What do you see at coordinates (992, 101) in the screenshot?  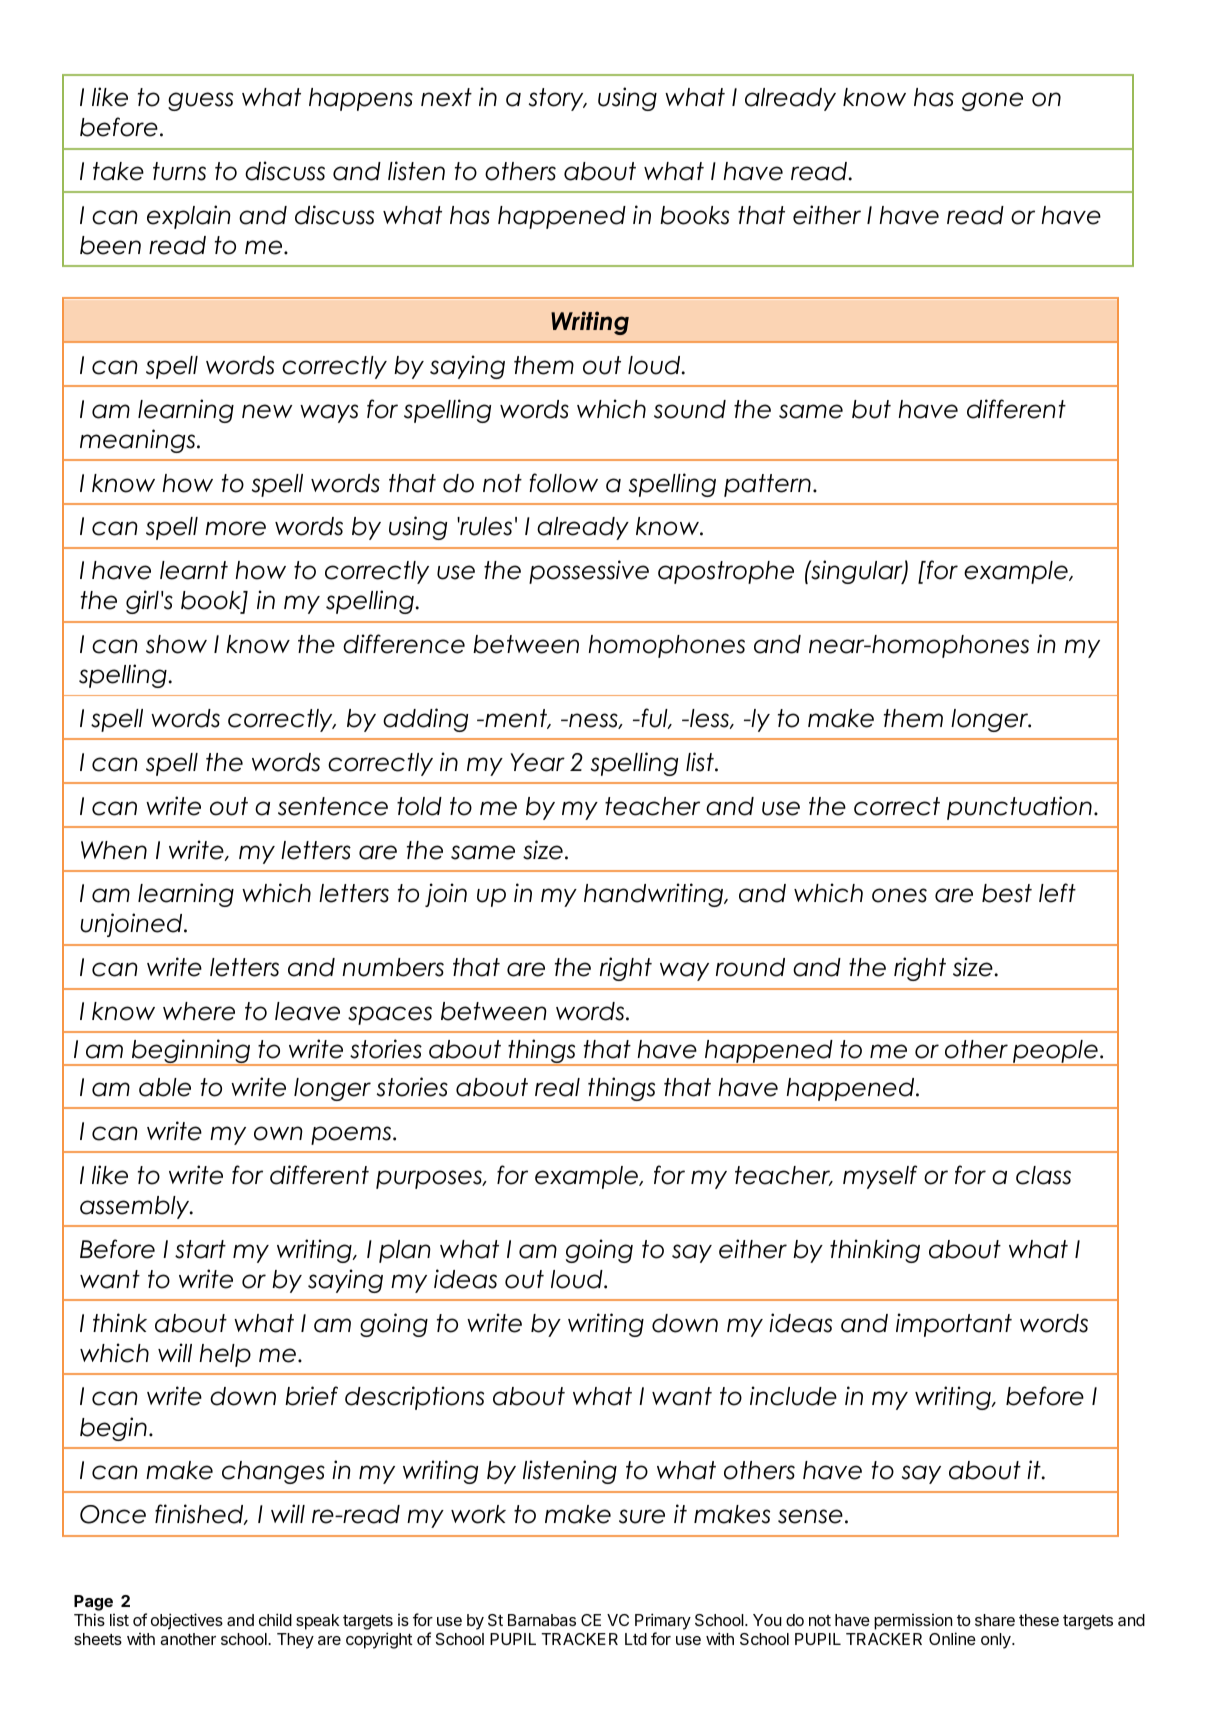 I see `gone` at bounding box center [992, 101].
